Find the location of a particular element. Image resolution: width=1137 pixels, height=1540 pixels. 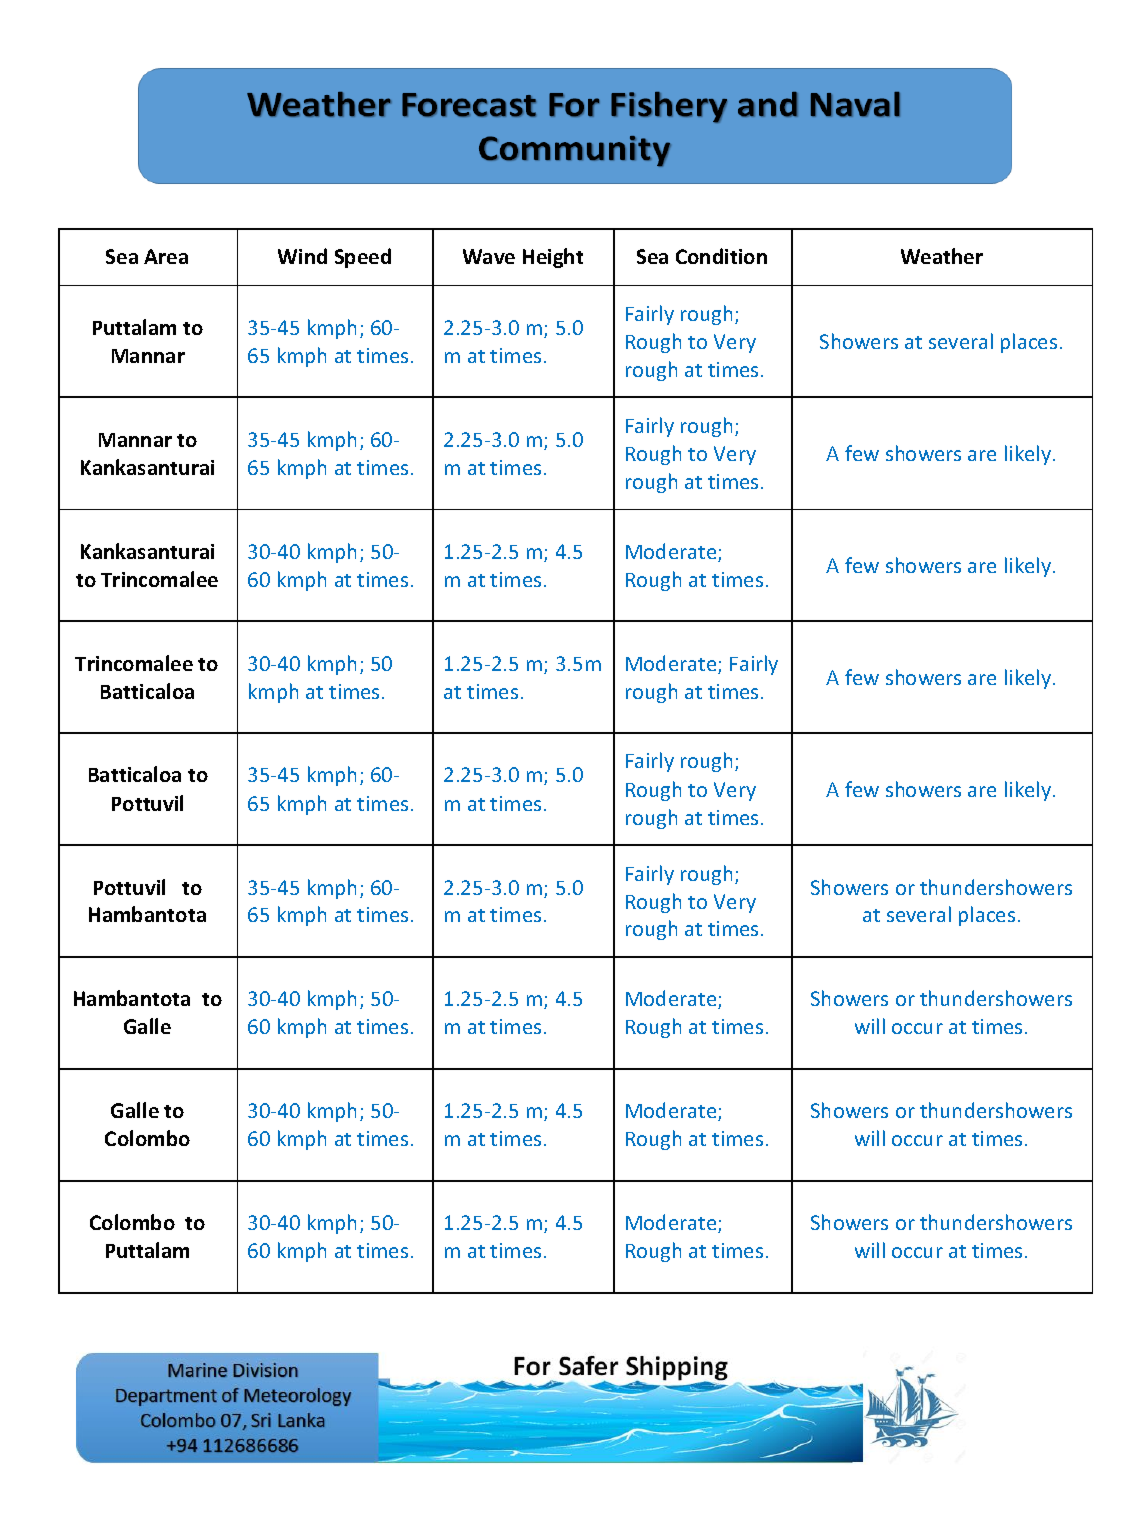

Wind is located at coordinates (302, 256).
